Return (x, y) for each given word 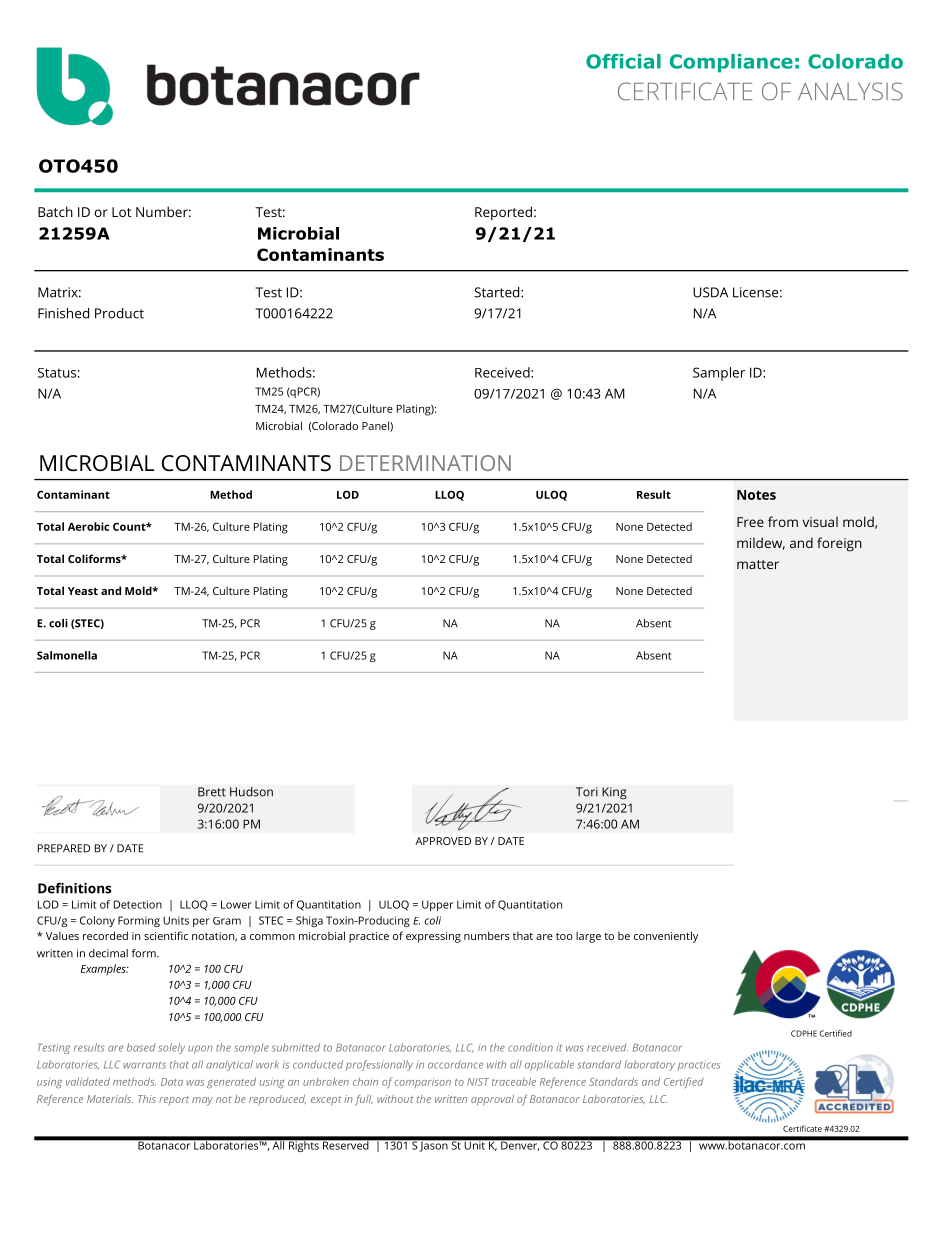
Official (623, 61)
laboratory (649, 1065)
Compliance (731, 63)
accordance (455, 1064)
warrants (145, 1065)
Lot (122, 212)
